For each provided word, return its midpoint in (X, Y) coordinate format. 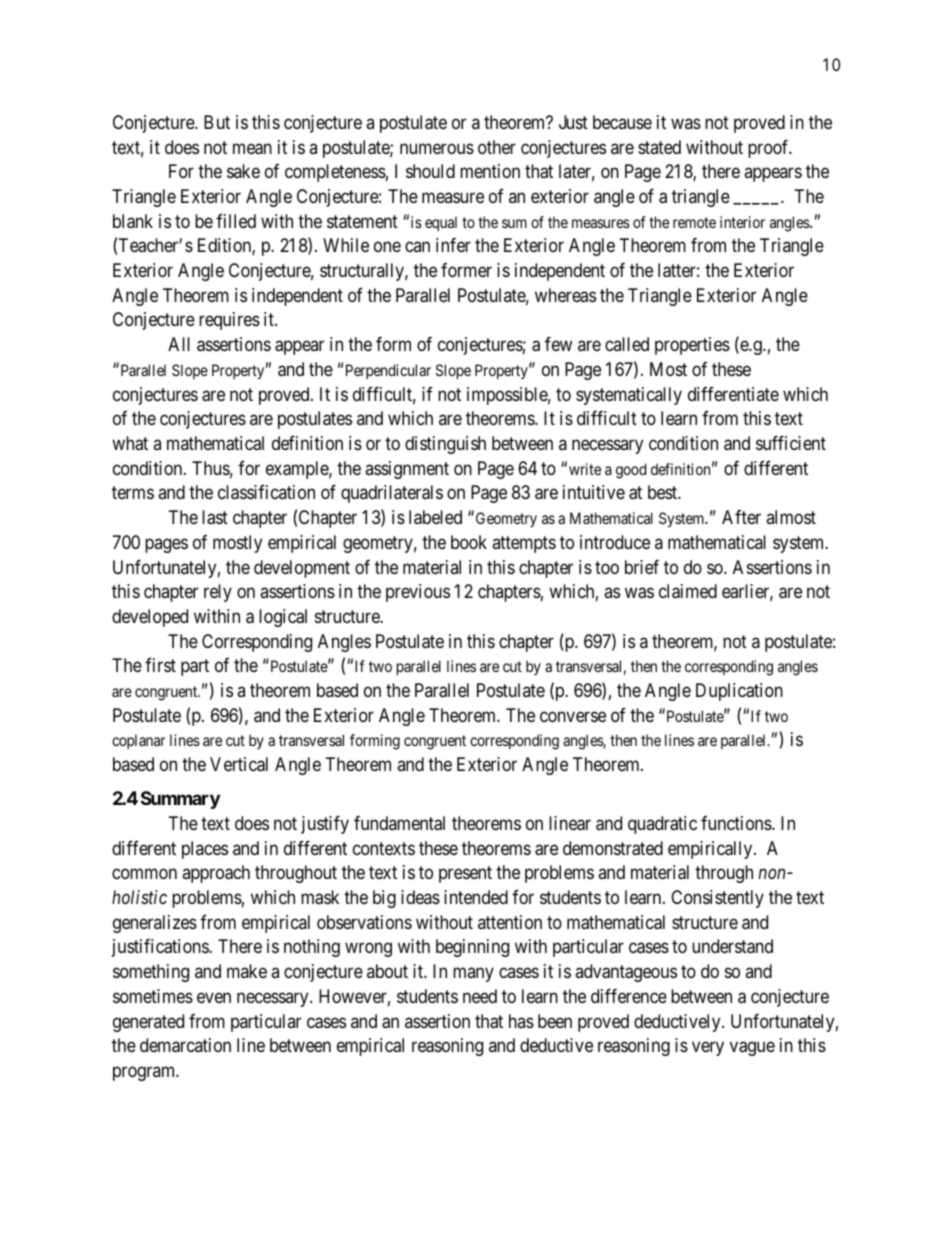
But (217, 122)
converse (573, 716)
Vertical (239, 764)
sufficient (791, 442)
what (130, 443)
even (214, 997)
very (708, 1049)
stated (659, 147)
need (480, 996)
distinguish (445, 445)
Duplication (739, 692)
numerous (437, 148)
